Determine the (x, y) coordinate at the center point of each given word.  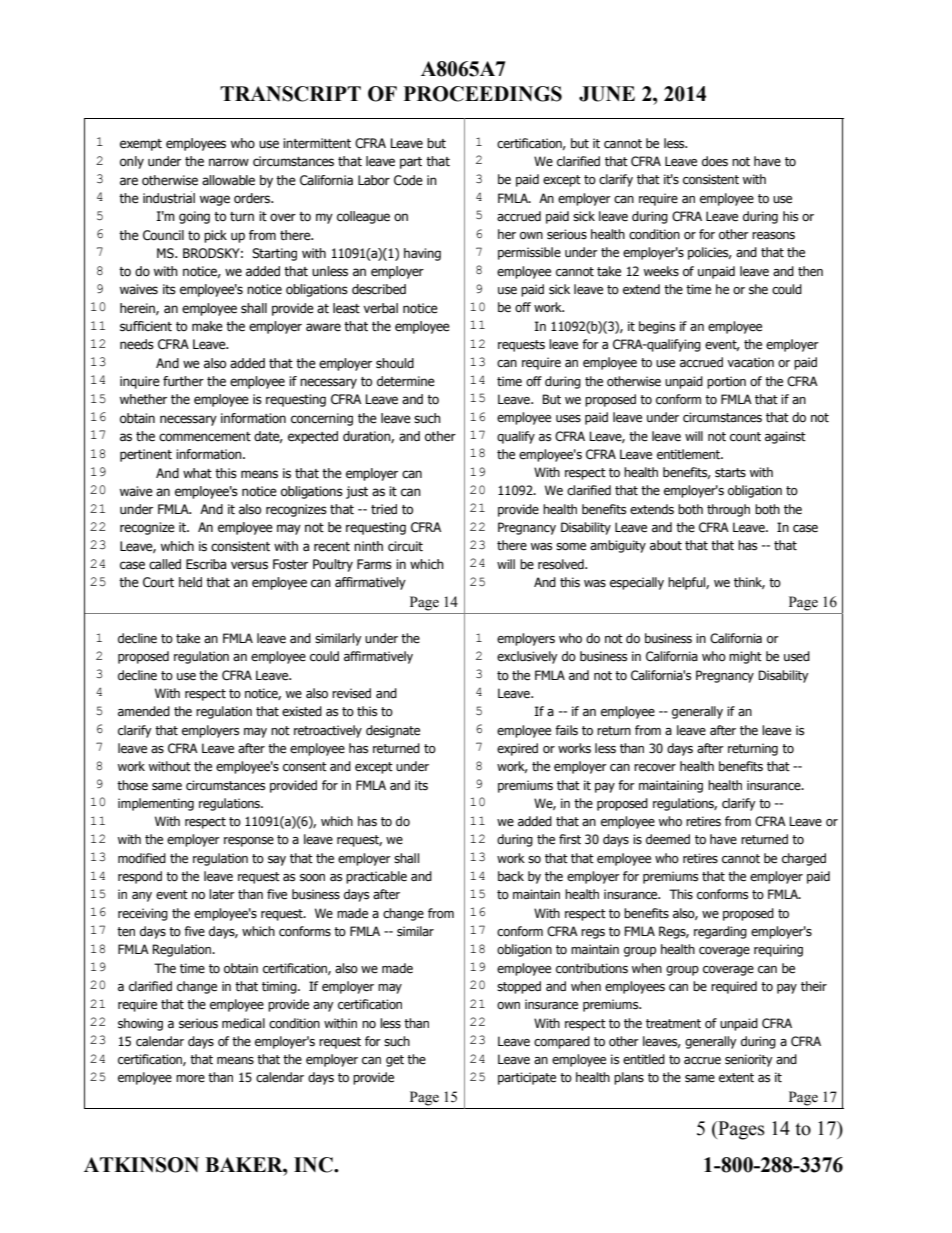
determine (406, 381)
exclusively (527, 657)
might (745, 657)
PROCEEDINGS (483, 94)
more (190, 1079)
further (183, 381)
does (715, 161)
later (222, 894)
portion (726, 382)
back (511, 876)
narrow (229, 162)
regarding (720, 932)
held (190, 582)
